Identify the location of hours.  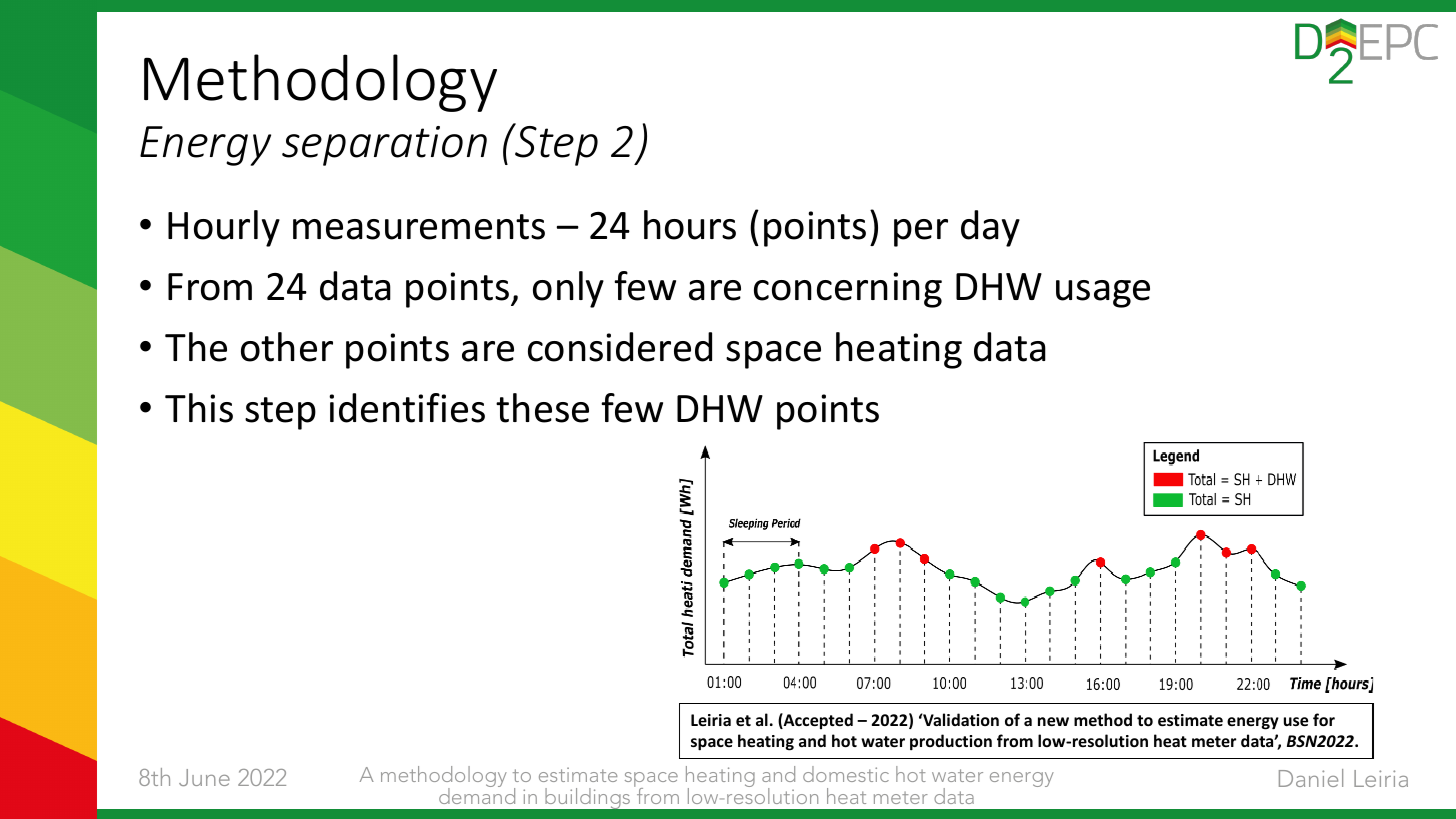
(690, 225).
